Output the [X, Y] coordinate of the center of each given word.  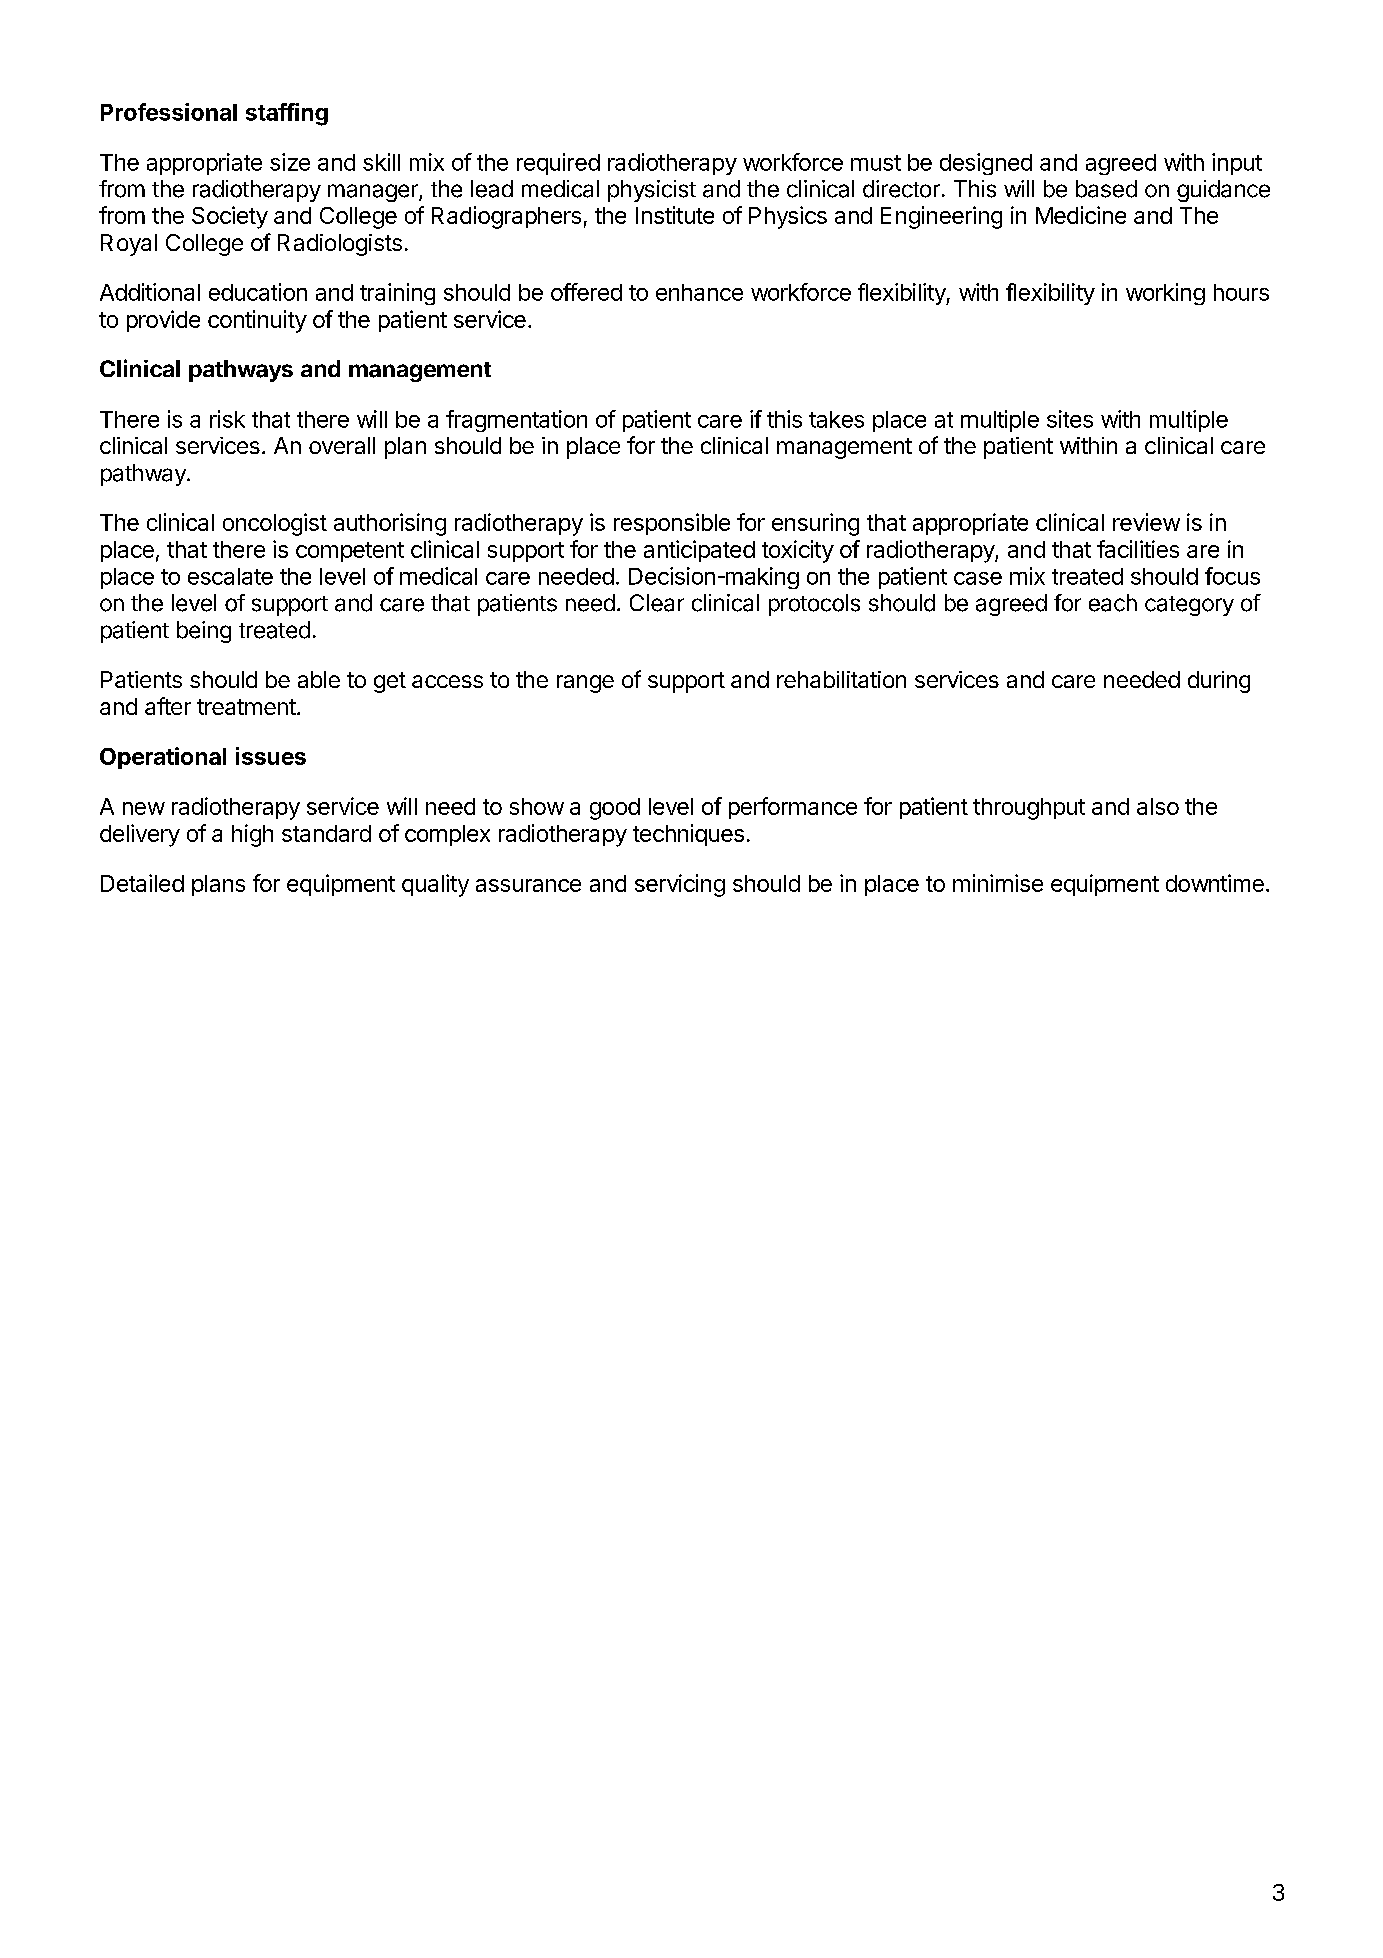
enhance [699, 292]
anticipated [699, 551]
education [258, 292]
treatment [246, 707]
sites [1070, 419]
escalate [230, 576]
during [1219, 682]
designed [986, 164]
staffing [287, 114]
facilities [1138, 549]
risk [227, 419]
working [1165, 294]
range [585, 684]
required [558, 164]
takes [836, 419]
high [252, 835]
